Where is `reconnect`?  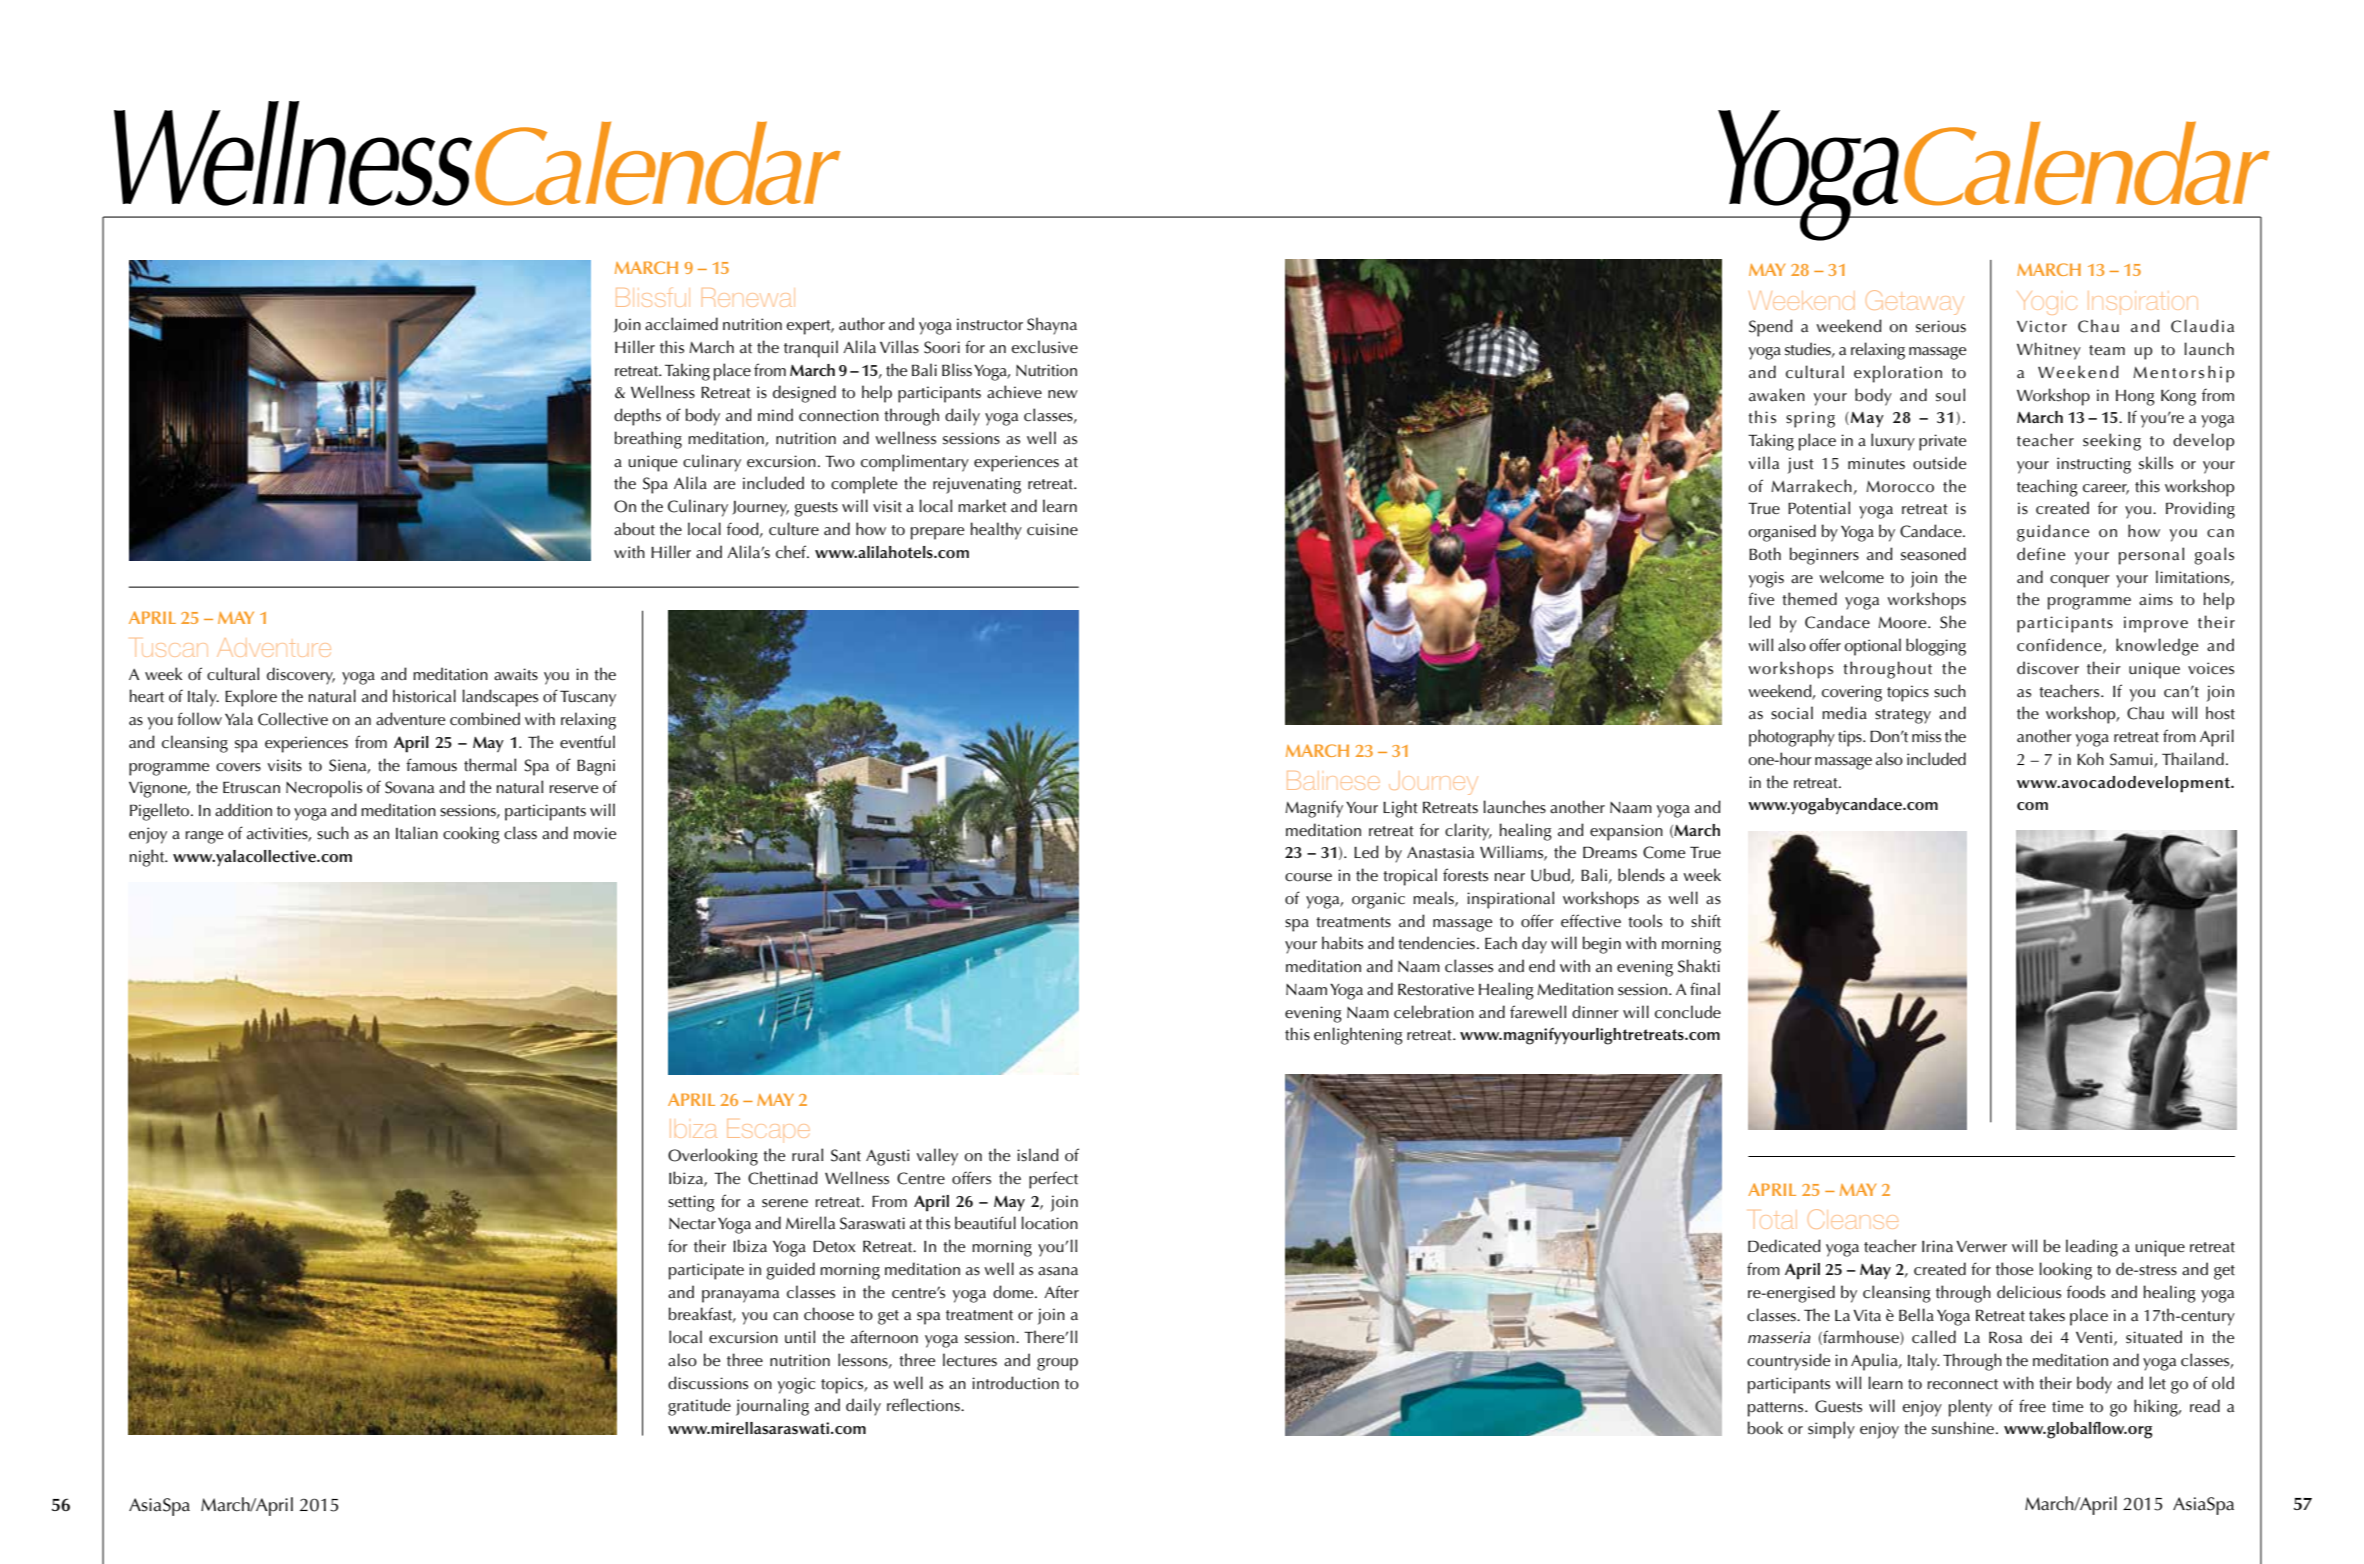
reconnect is located at coordinates (1963, 1384).
